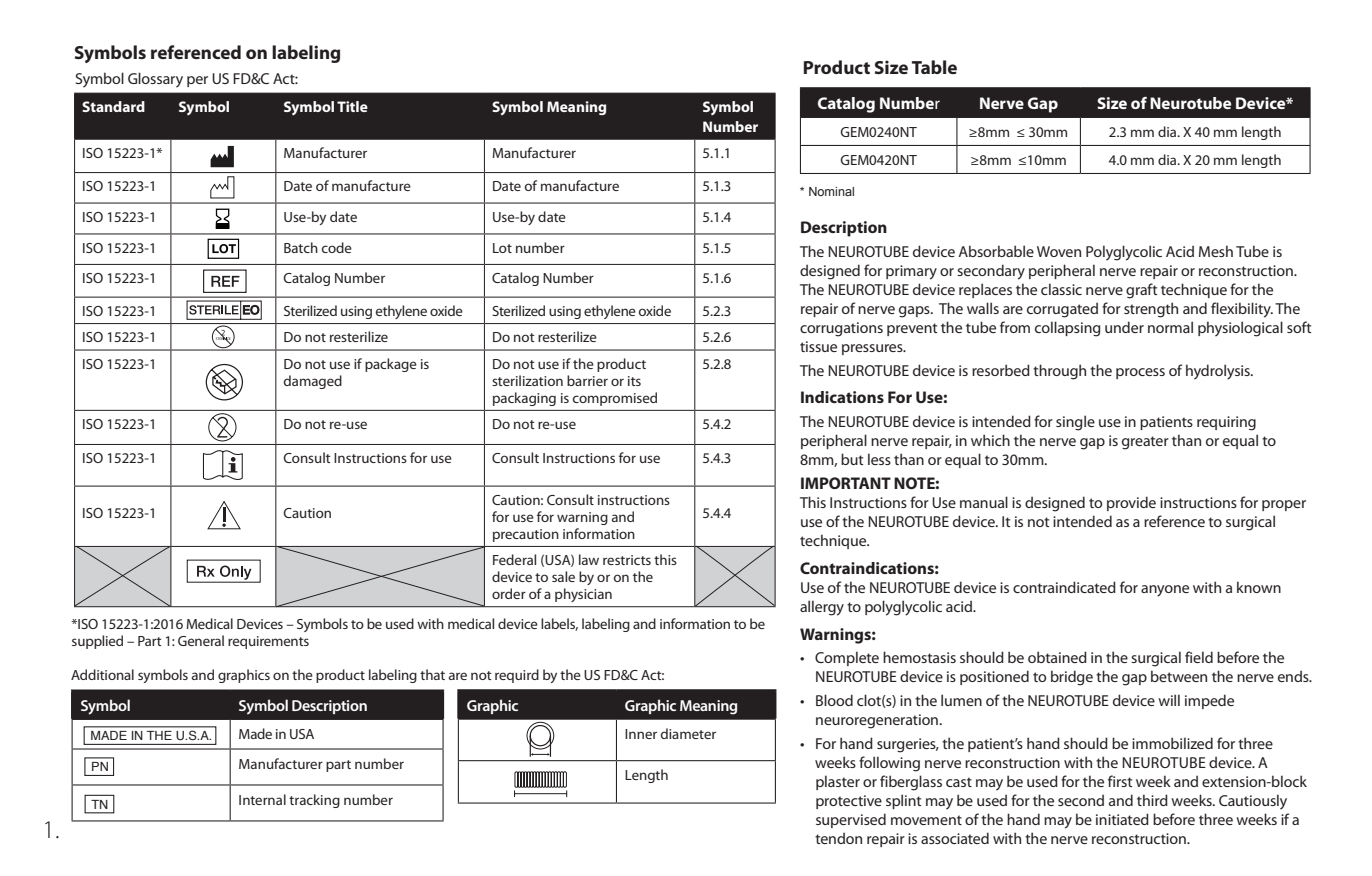  Describe the element at coordinates (155, 80) in the screenshot. I see `Glossary` at that location.
